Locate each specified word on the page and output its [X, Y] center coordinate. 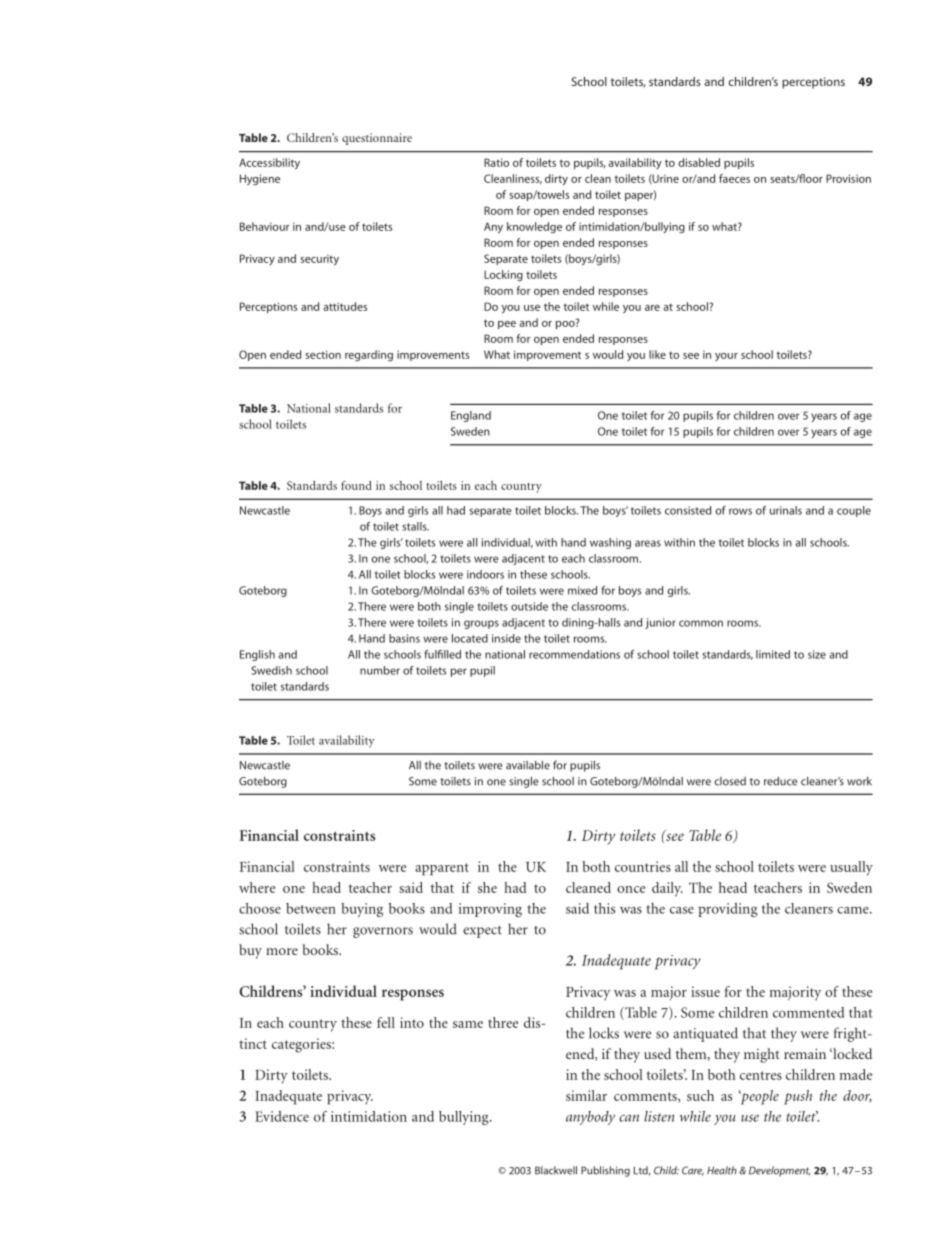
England [471, 416]
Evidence [282, 1116]
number [380, 670]
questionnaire [377, 139]
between [311, 908]
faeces [734, 178]
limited [773, 654]
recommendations [574, 654]
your [726, 357]
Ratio [496, 162]
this [604, 908]
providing [727, 910]
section [323, 354]
